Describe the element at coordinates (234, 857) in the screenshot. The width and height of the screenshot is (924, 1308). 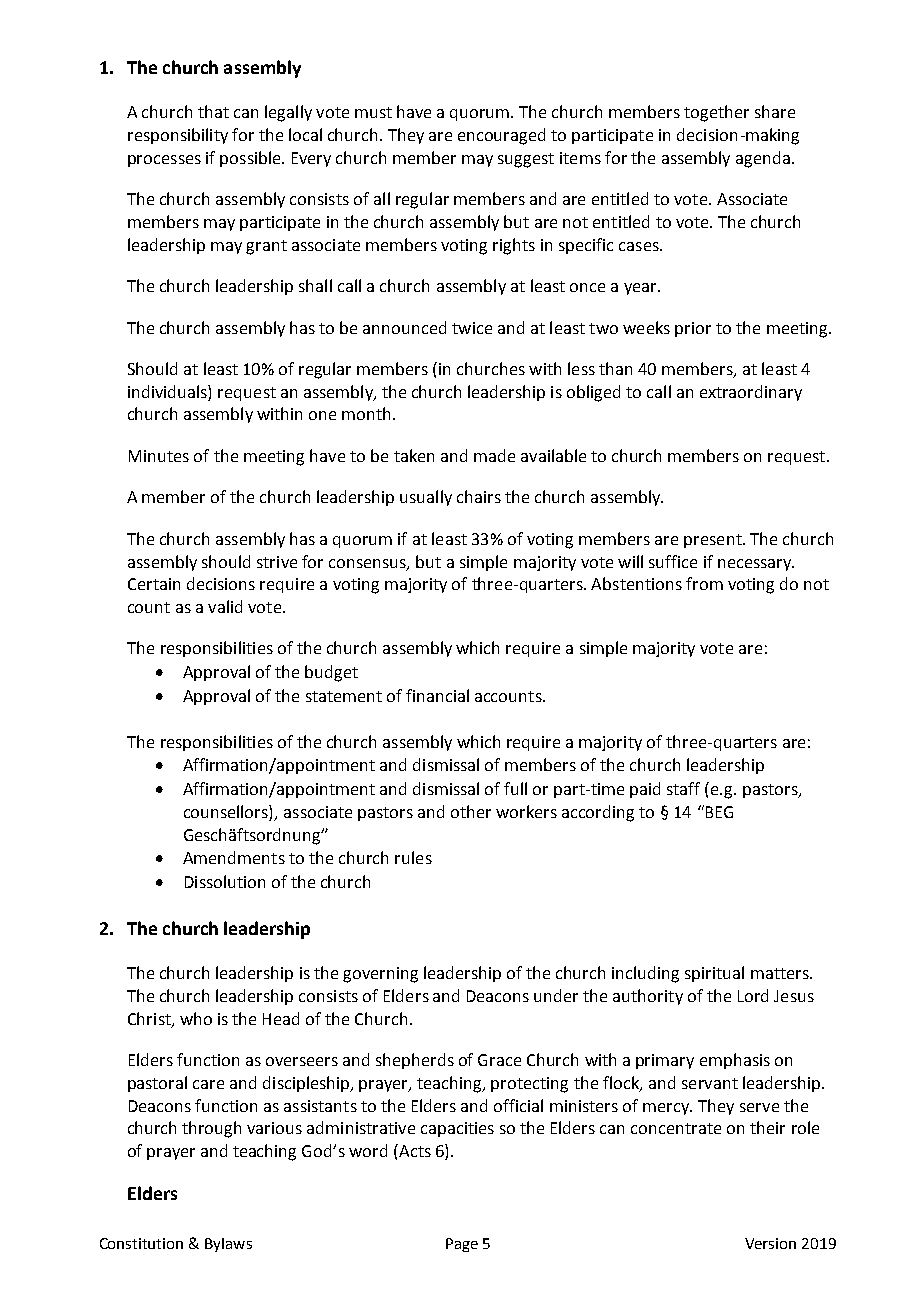
I see `Amendments` at that location.
